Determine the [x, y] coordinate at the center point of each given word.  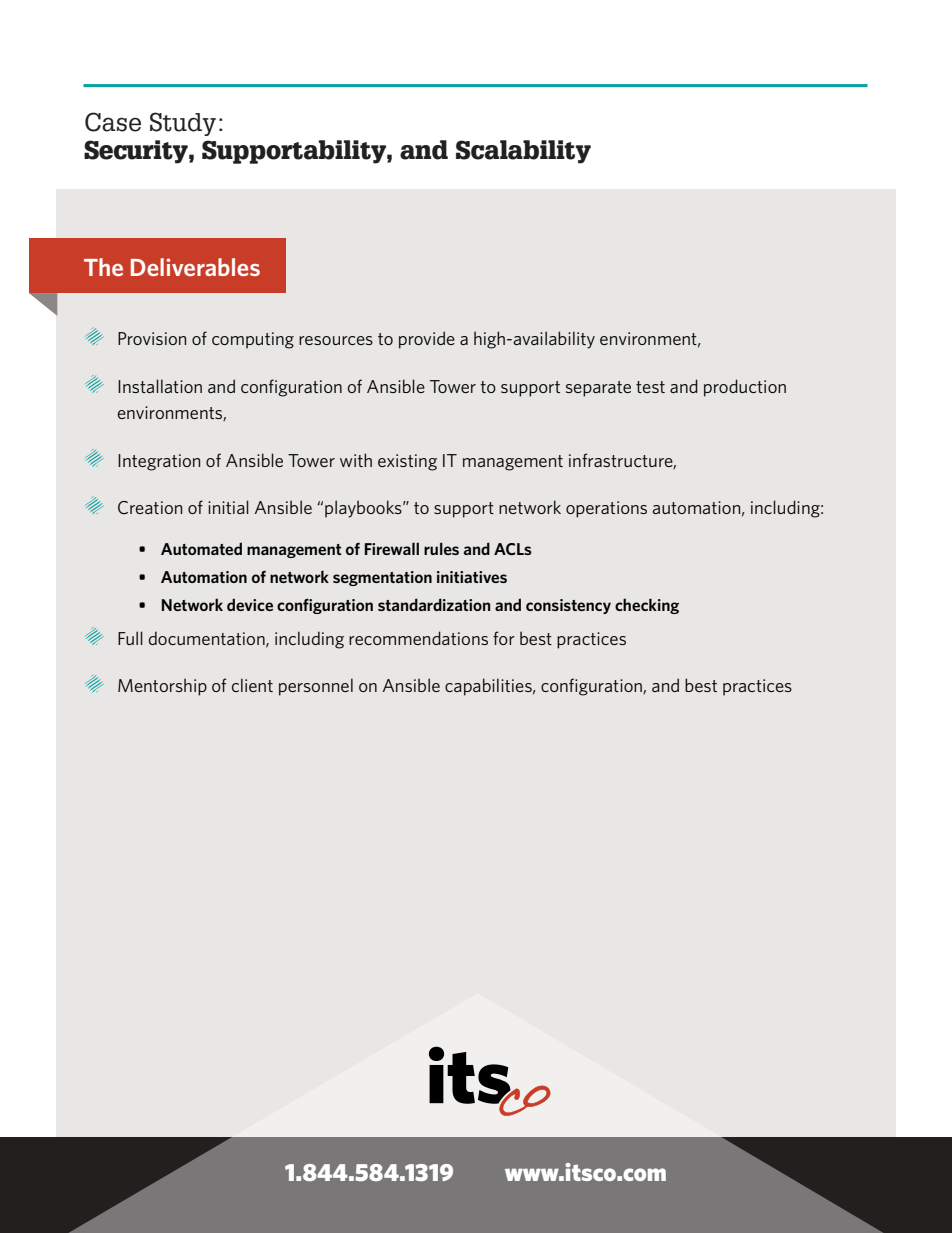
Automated [201, 548]
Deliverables [195, 267]
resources [336, 340]
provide [427, 340]
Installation [160, 386]
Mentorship [162, 687]
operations [606, 509]
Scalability [523, 152]
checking [647, 606]
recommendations [418, 638]
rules [441, 548]
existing [407, 462]
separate [598, 389]
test [650, 387]
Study [183, 124]
